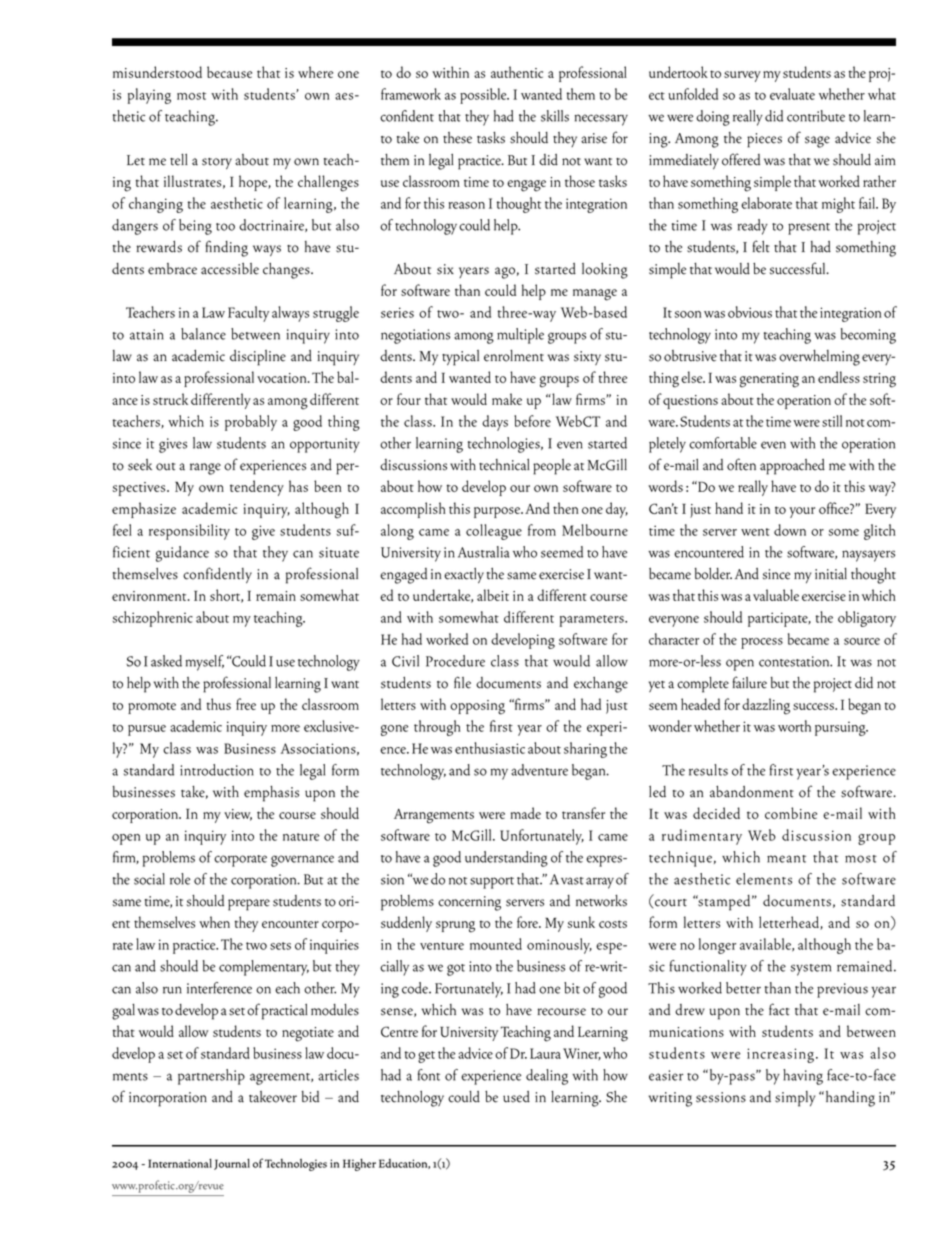 This screenshot has height=1233, width=952. What do you see at coordinates (232, 1164) in the screenshot?
I see `Journal` at bounding box center [232, 1164].
